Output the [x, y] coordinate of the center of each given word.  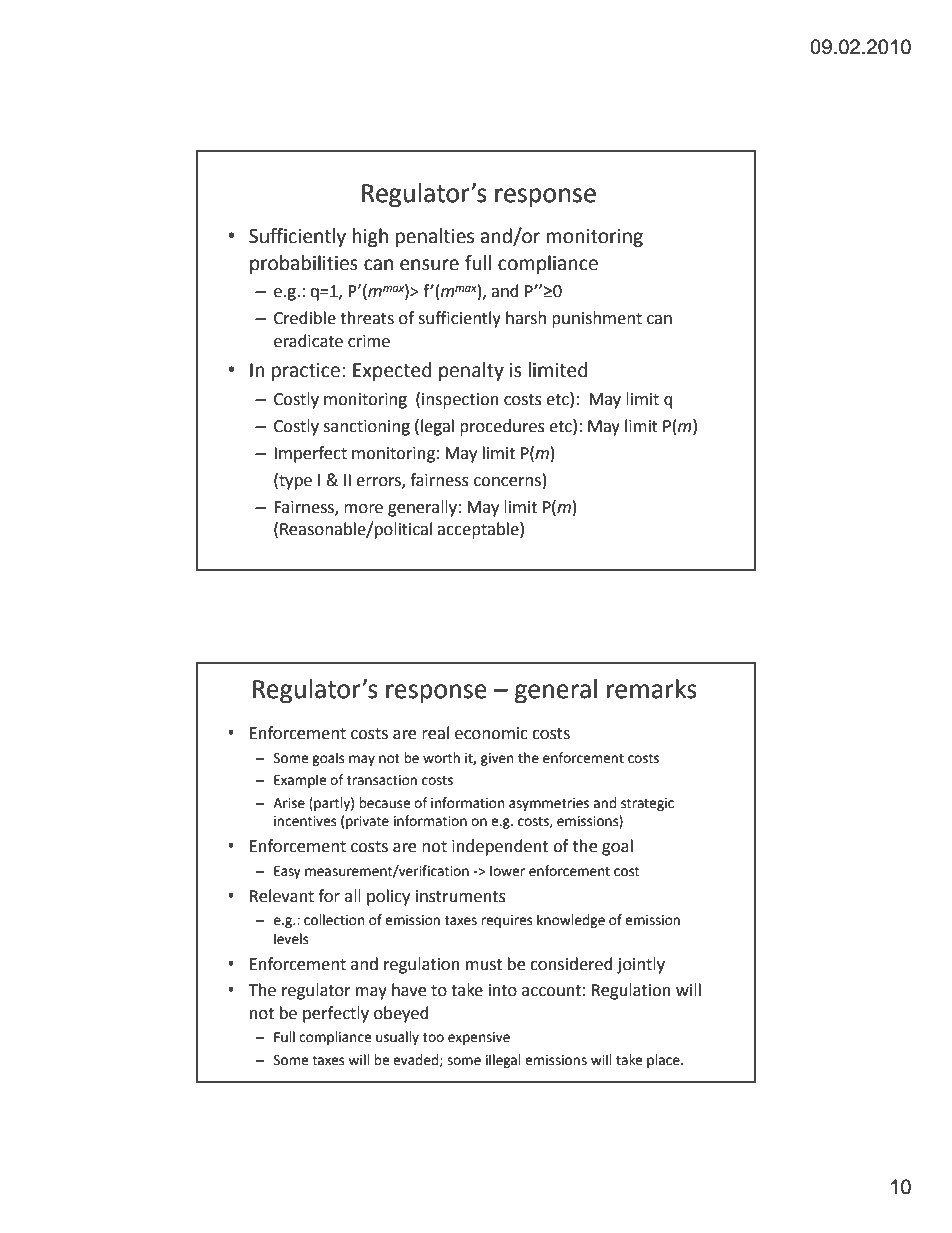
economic [491, 733]
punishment [597, 319]
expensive [479, 1038]
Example [300, 781]
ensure [429, 265]
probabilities [304, 264]
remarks [652, 689]
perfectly [336, 1014]
